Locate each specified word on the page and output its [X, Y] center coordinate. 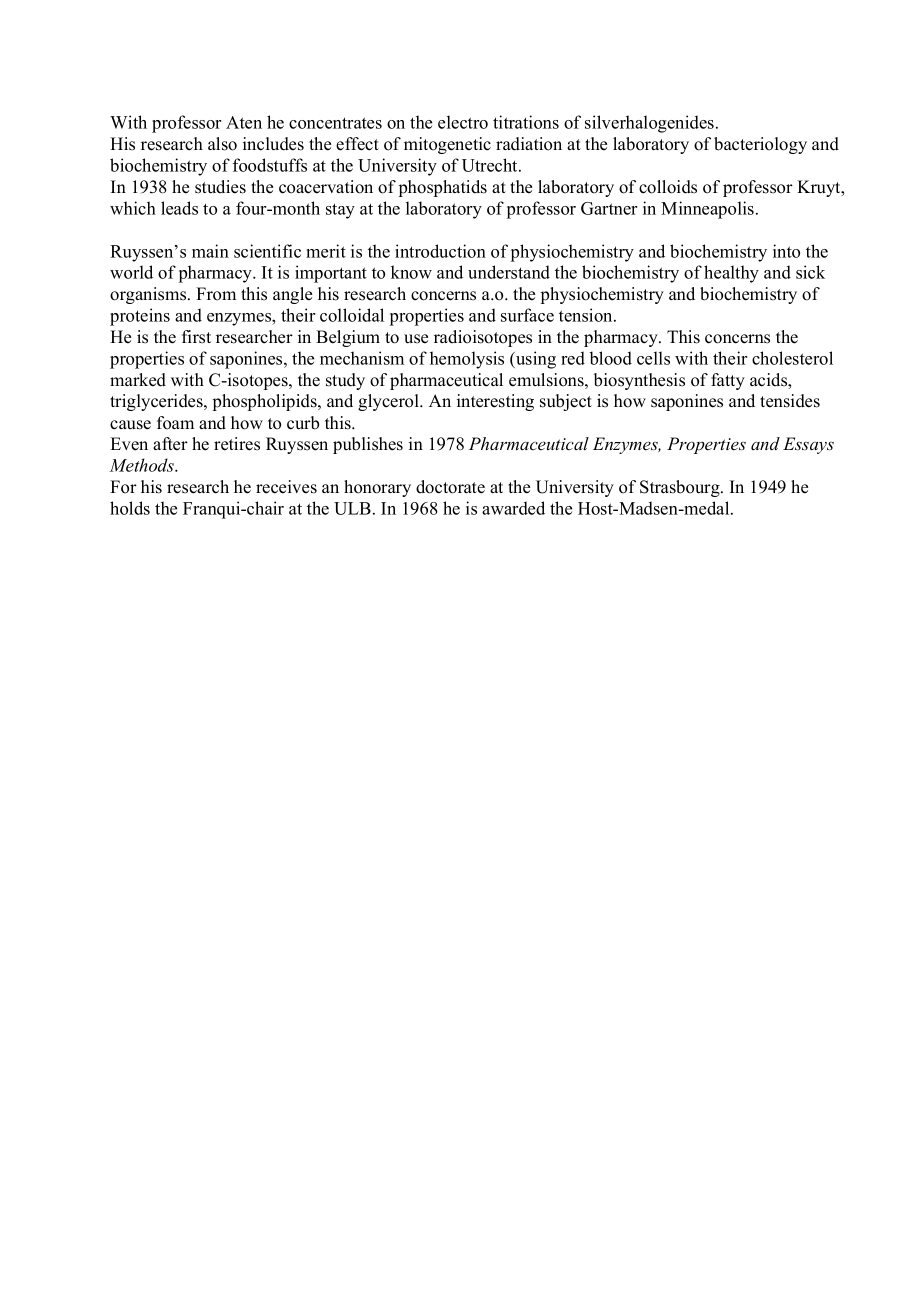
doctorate [450, 487]
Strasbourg [681, 488]
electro [463, 122]
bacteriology [760, 145]
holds [130, 508]
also [222, 144]
